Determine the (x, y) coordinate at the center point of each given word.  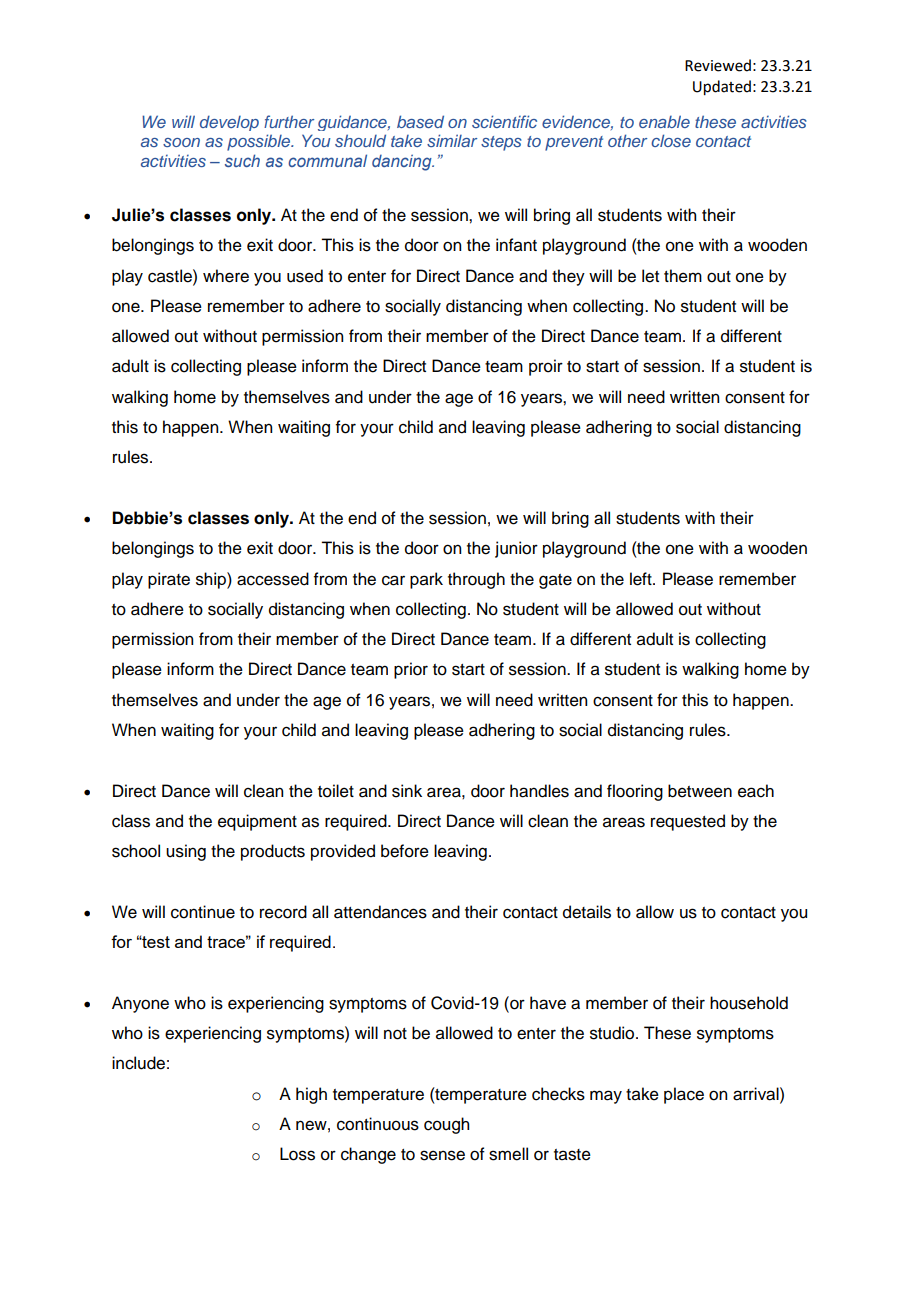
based (420, 121)
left (642, 579)
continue (203, 912)
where (226, 276)
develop (229, 123)
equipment (257, 822)
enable (664, 121)
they (568, 277)
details (587, 912)
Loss (297, 1154)
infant (516, 245)
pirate (169, 580)
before (405, 851)
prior (411, 670)
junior (516, 549)
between (700, 791)
